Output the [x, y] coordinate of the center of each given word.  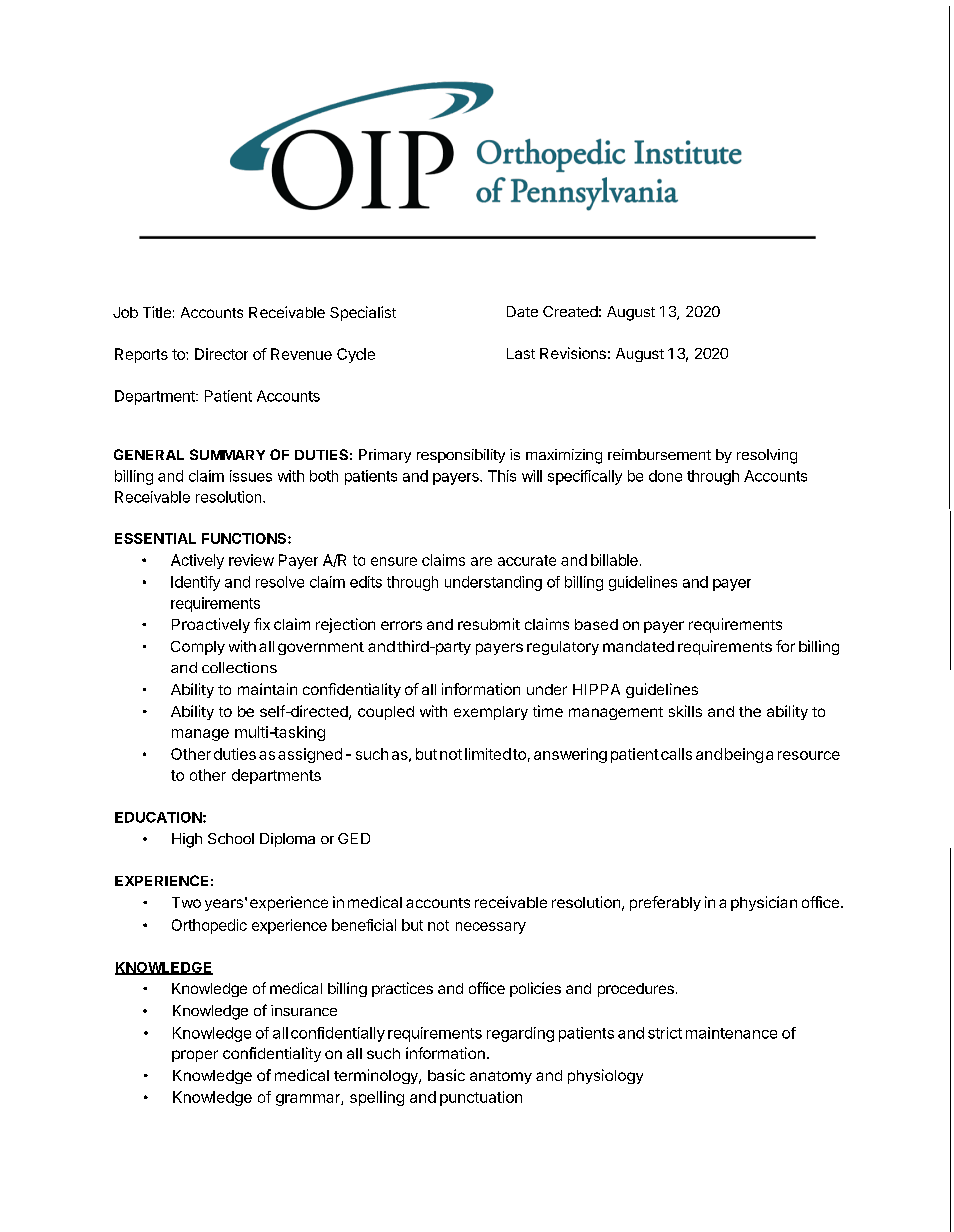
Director [221, 354]
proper [195, 1056]
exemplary [491, 713]
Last [521, 353]
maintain [267, 689]
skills [685, 711]
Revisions [573, 353]
